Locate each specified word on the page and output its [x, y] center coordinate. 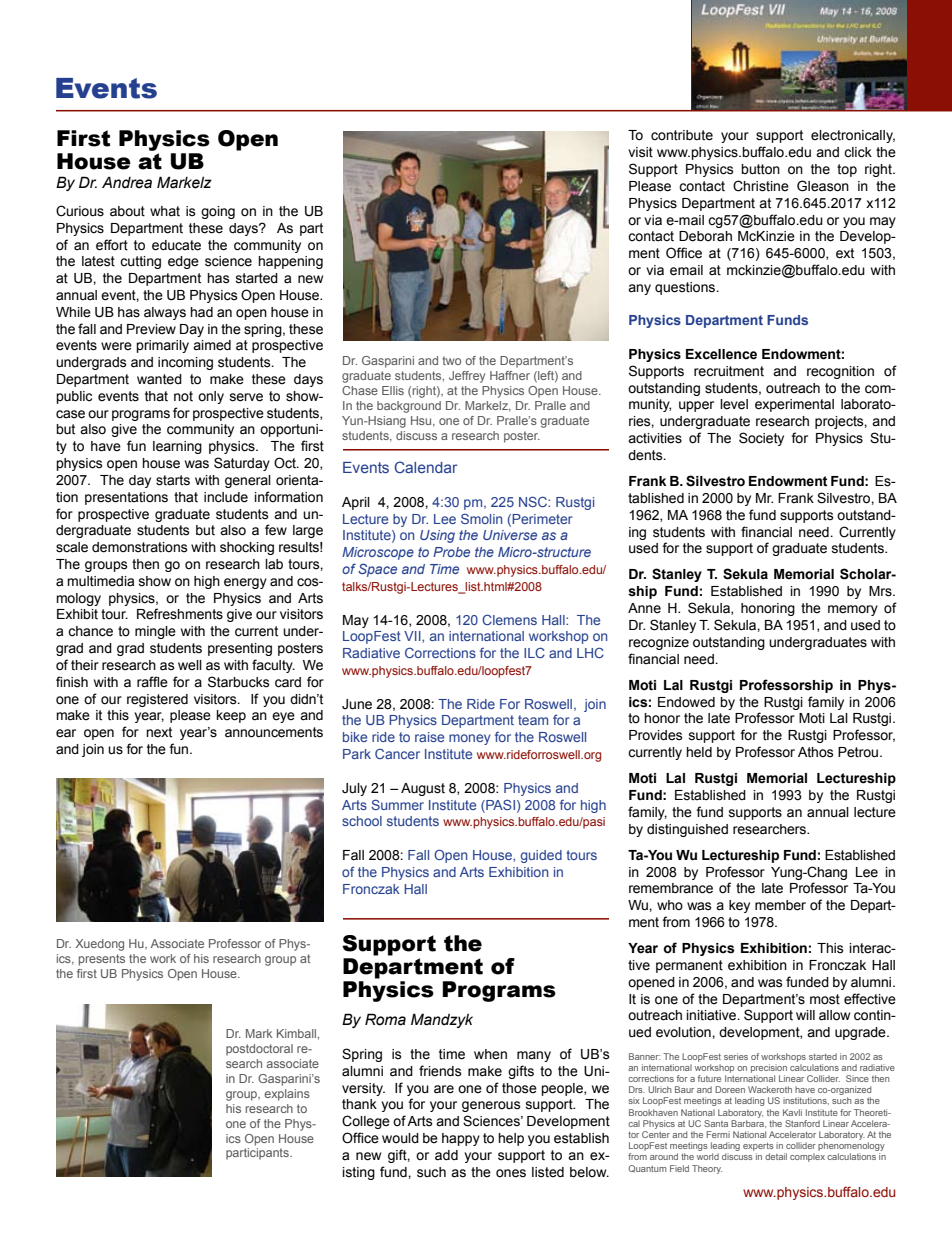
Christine [761, 186]
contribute [682, 135]
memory [853, 610]
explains [287, 1095]
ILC [534, 652]
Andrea [127, 182]
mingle [155, 632]
